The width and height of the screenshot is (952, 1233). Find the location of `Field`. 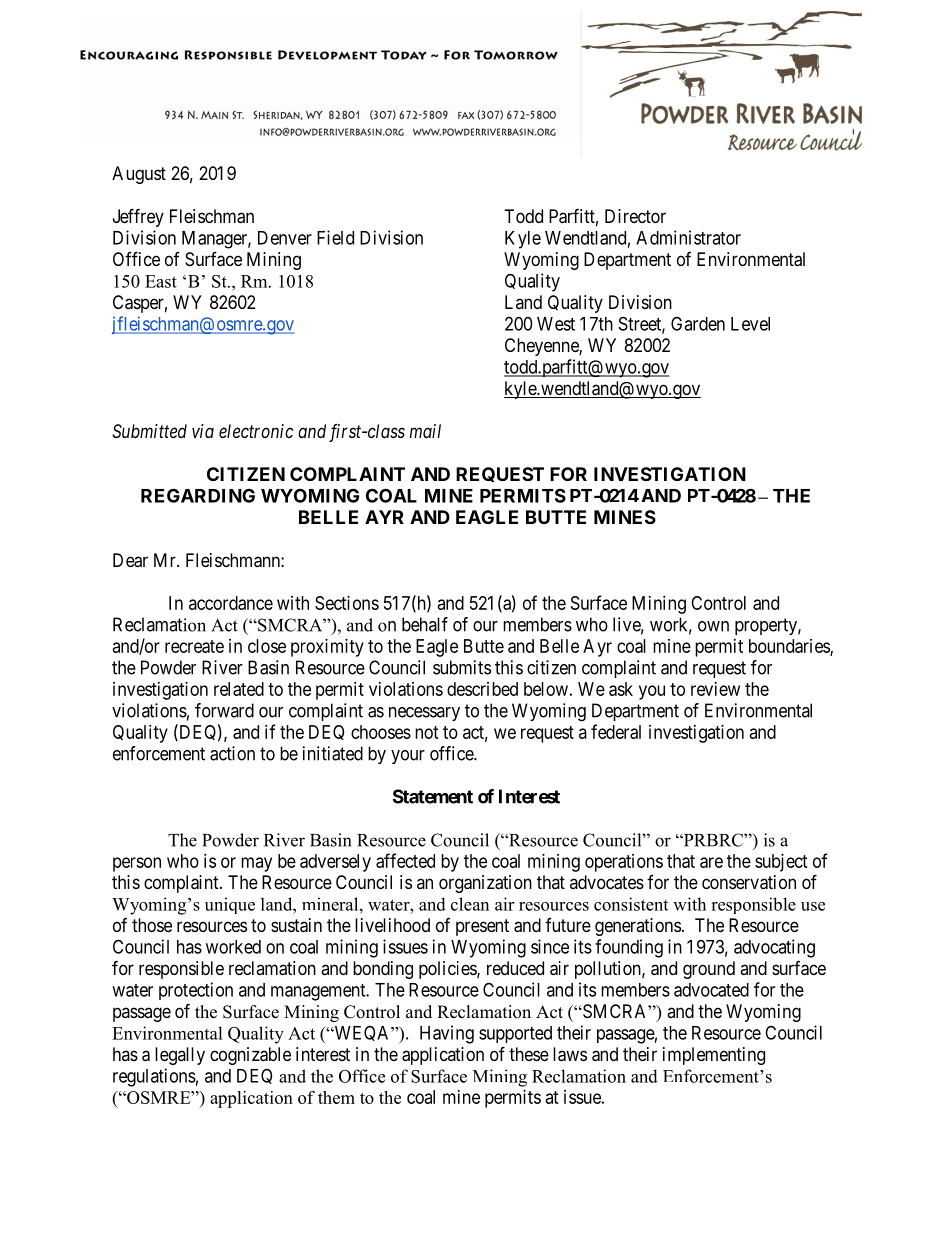

Field is located at coordinates (335, 237).
